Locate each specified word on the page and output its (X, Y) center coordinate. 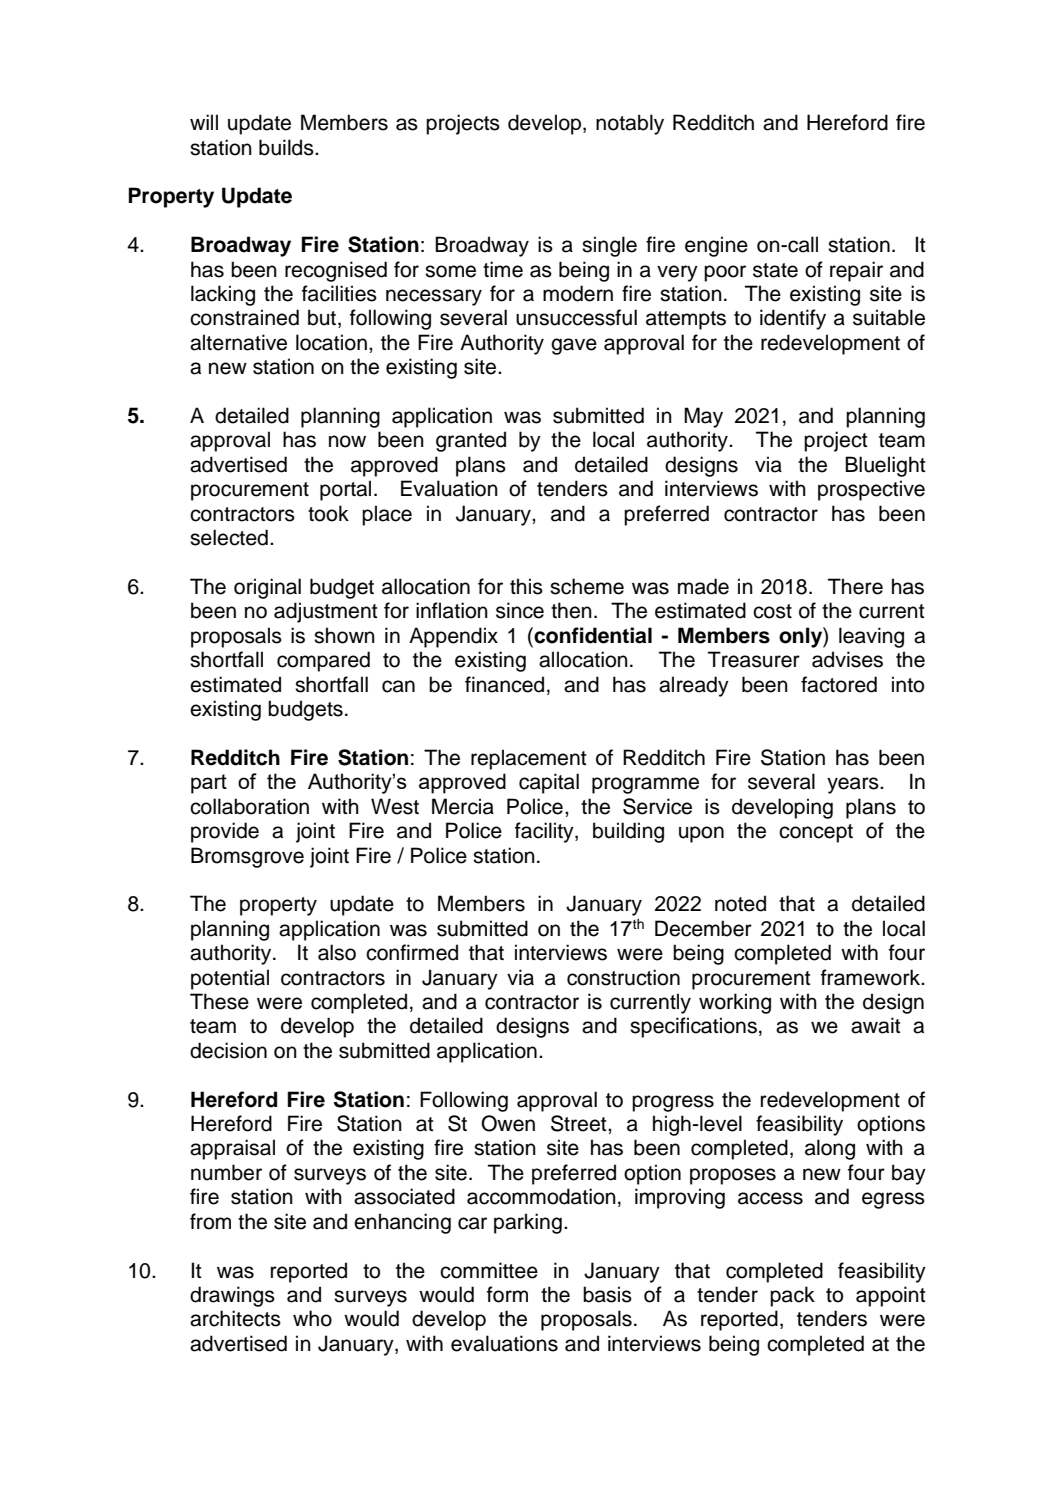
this (526, 586)
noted (740, 903)
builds (287, 147)
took (328, 513)
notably (630, 124)
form (507, 1294)
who (312, 1318)
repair (856, 271)
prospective (871, 490)
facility (545, 832)
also (337, 952)
